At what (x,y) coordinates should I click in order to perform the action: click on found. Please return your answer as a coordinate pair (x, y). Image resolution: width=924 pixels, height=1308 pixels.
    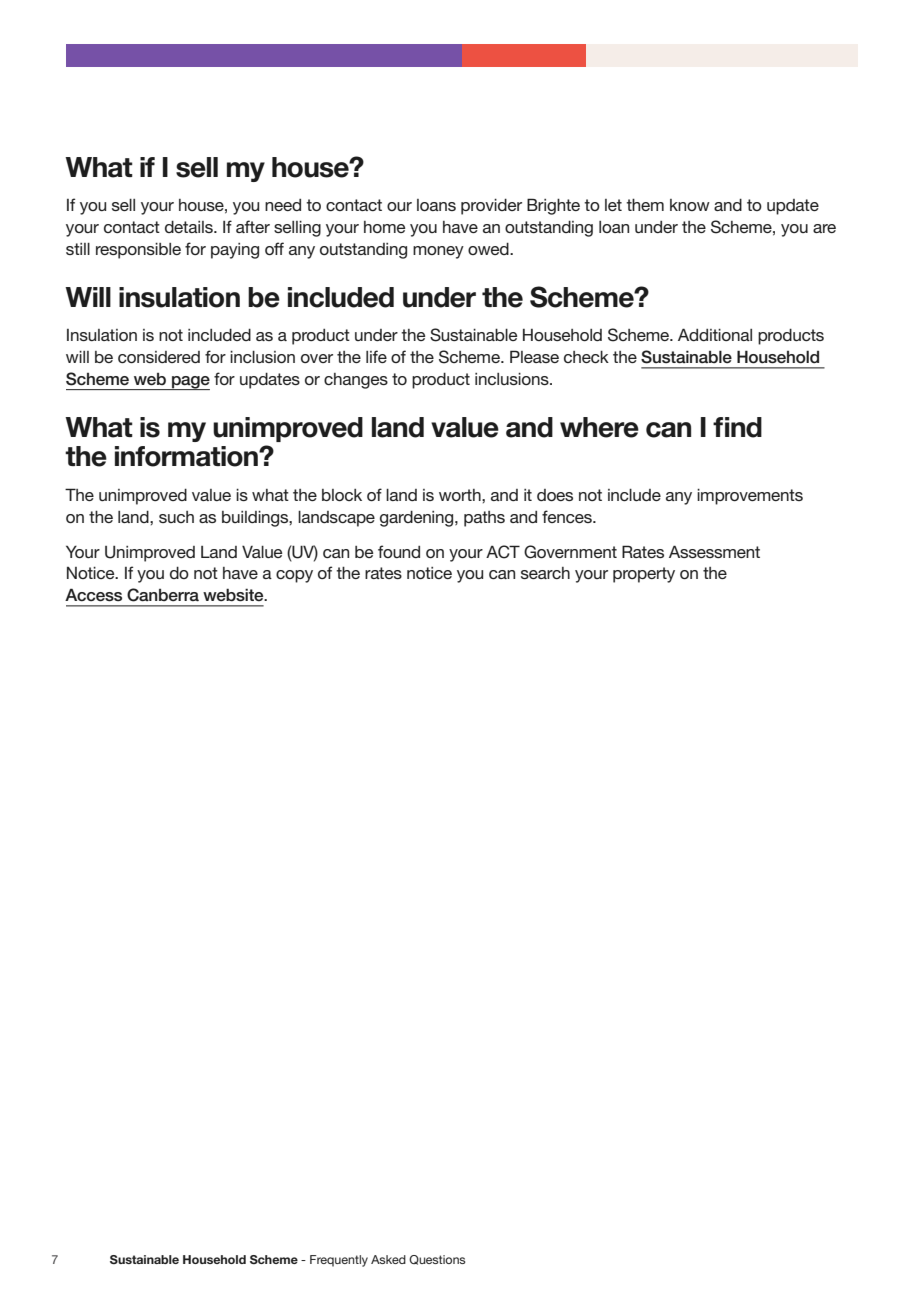
    Looking at the image, I should click on (399, 551).
